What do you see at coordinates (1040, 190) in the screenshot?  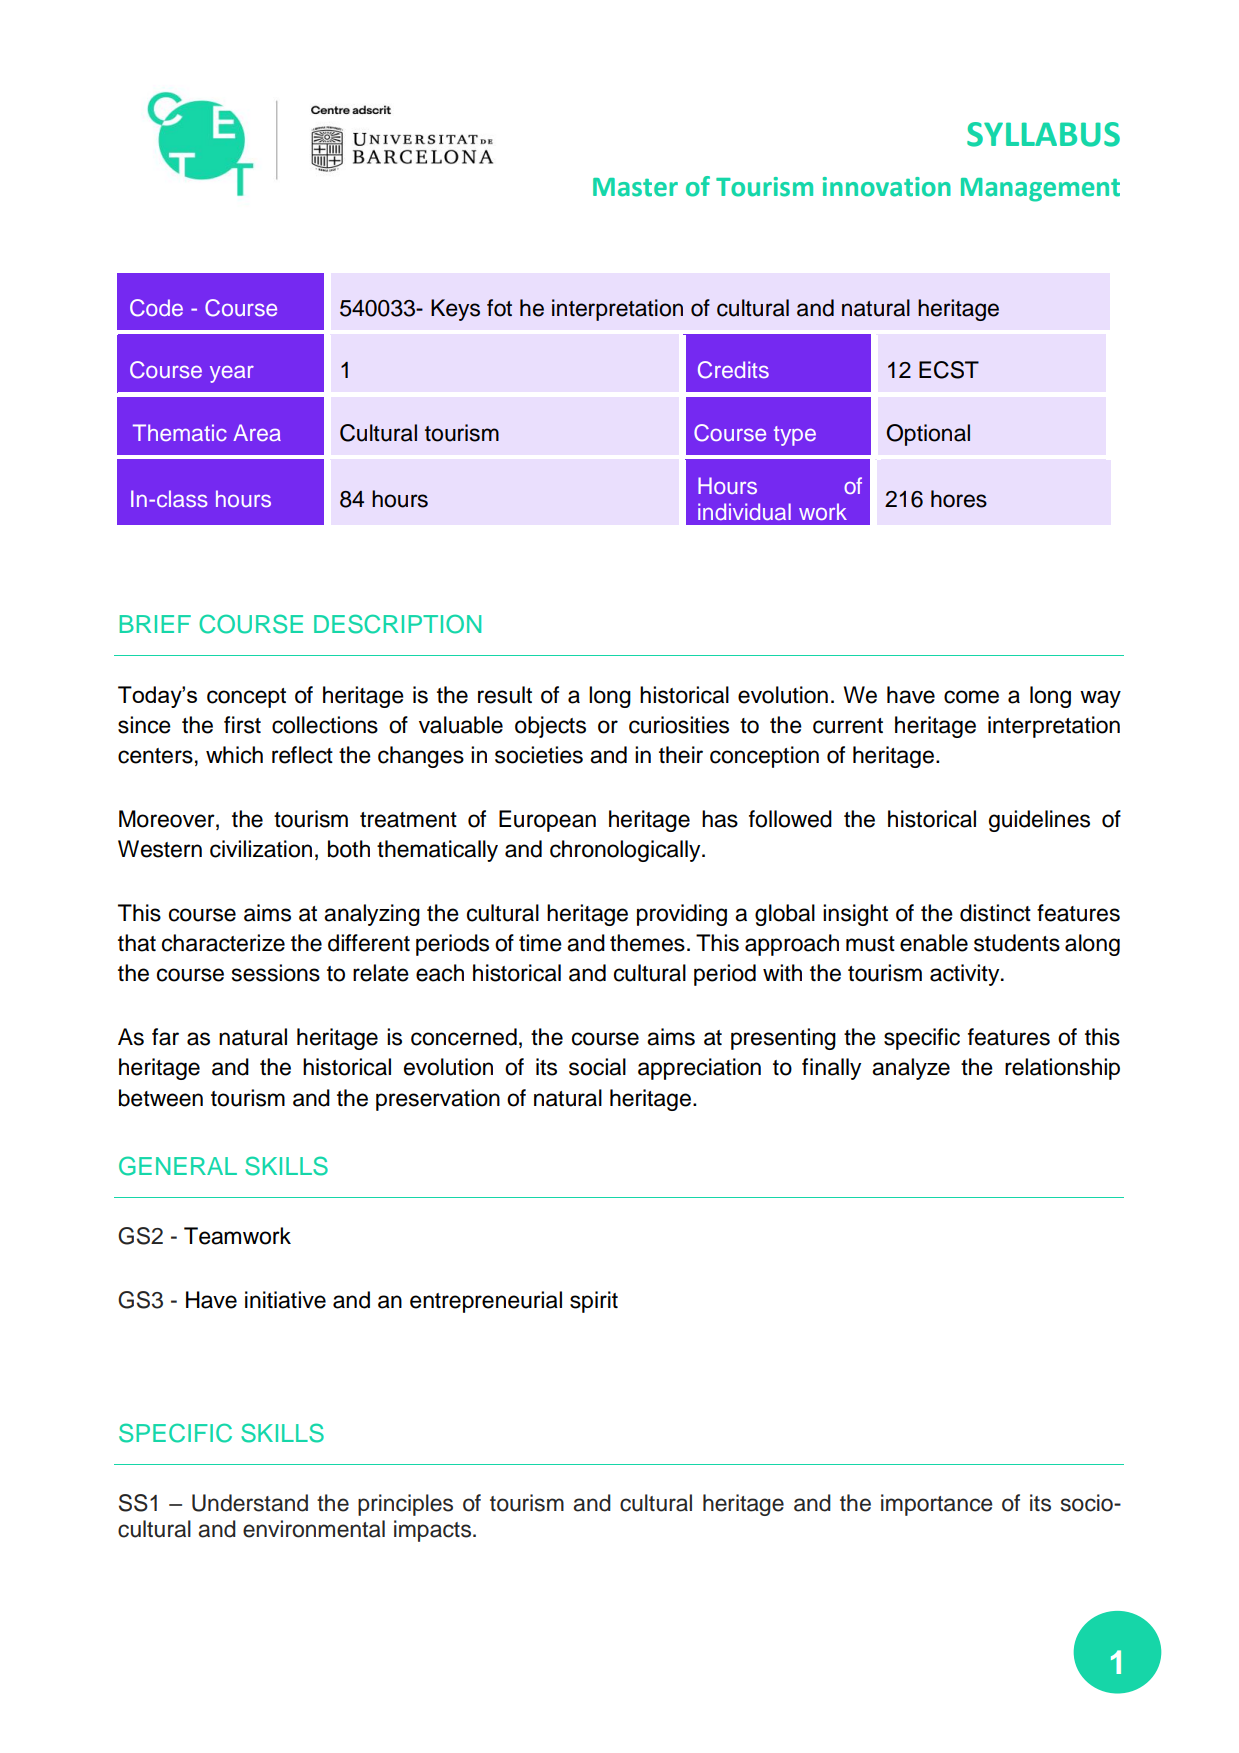 I see `Management` at bounding box center [1040, 190].
